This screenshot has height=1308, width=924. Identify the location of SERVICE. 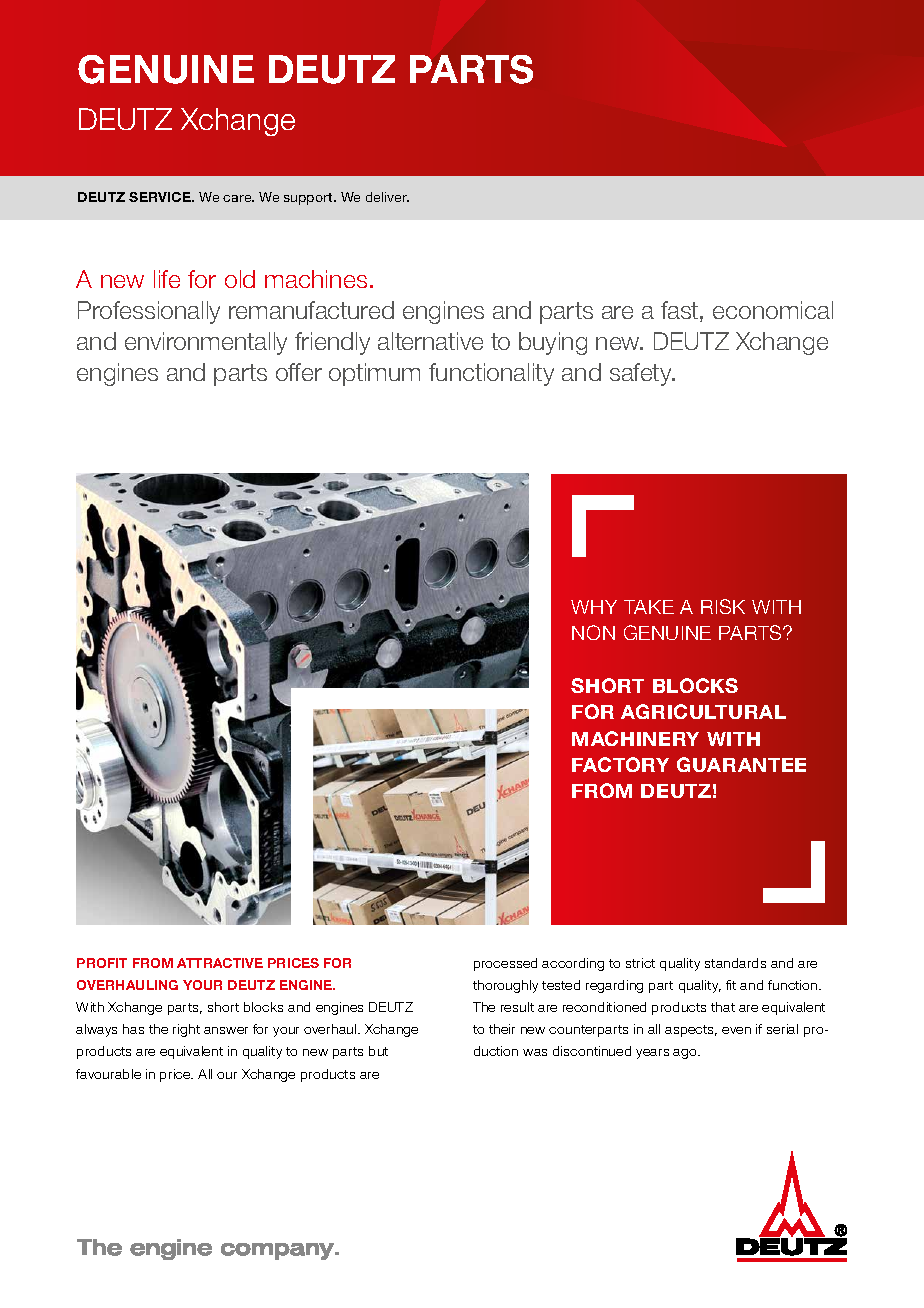
(161, 197).
